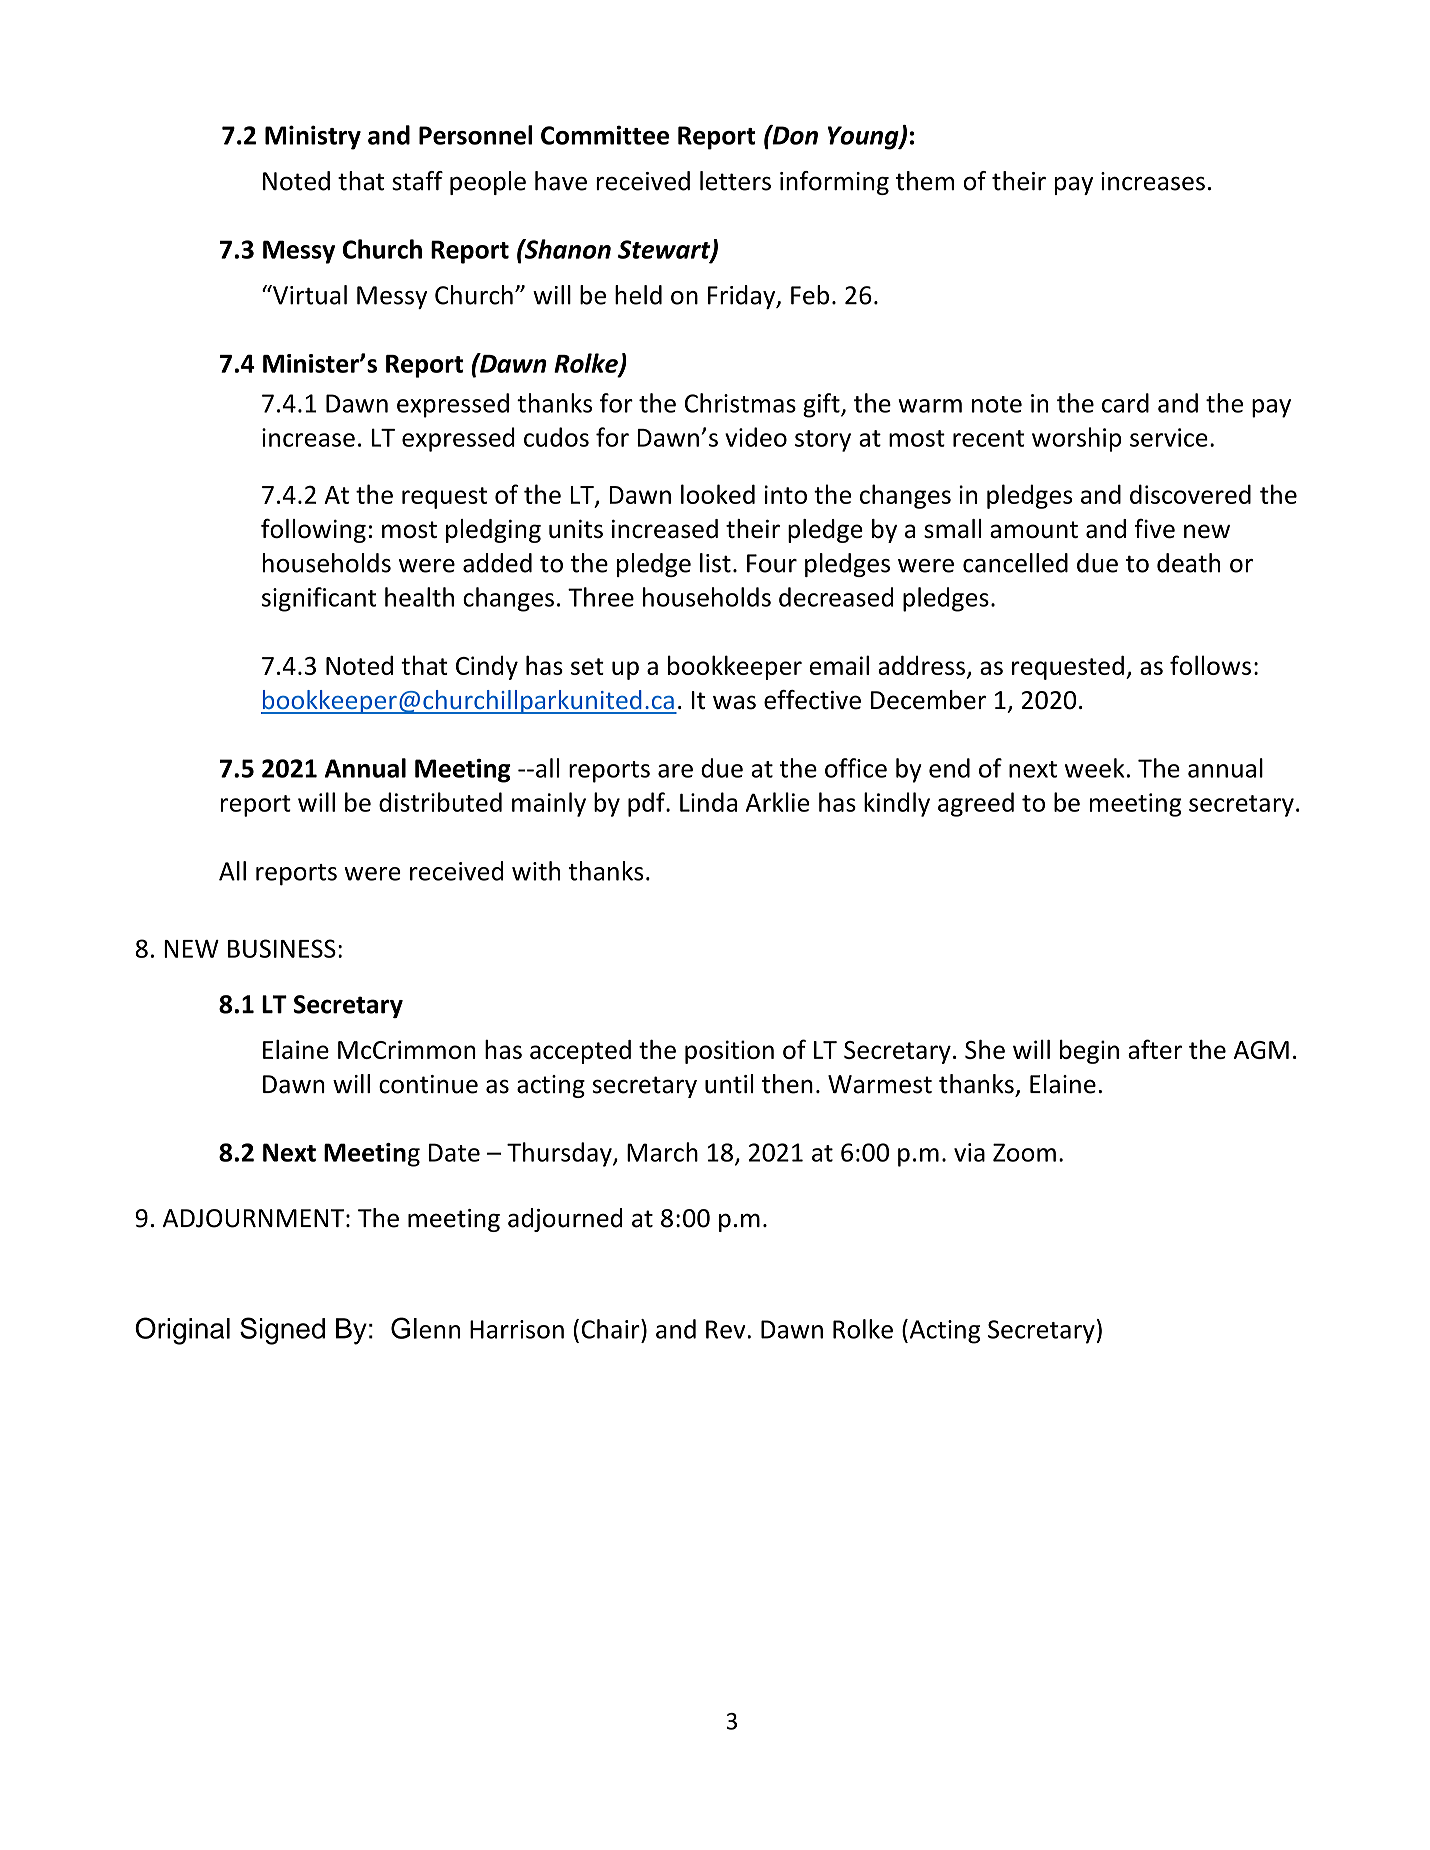 The width and height of the document is (1430, 1850). I want to click on them, so click(925, 181).
